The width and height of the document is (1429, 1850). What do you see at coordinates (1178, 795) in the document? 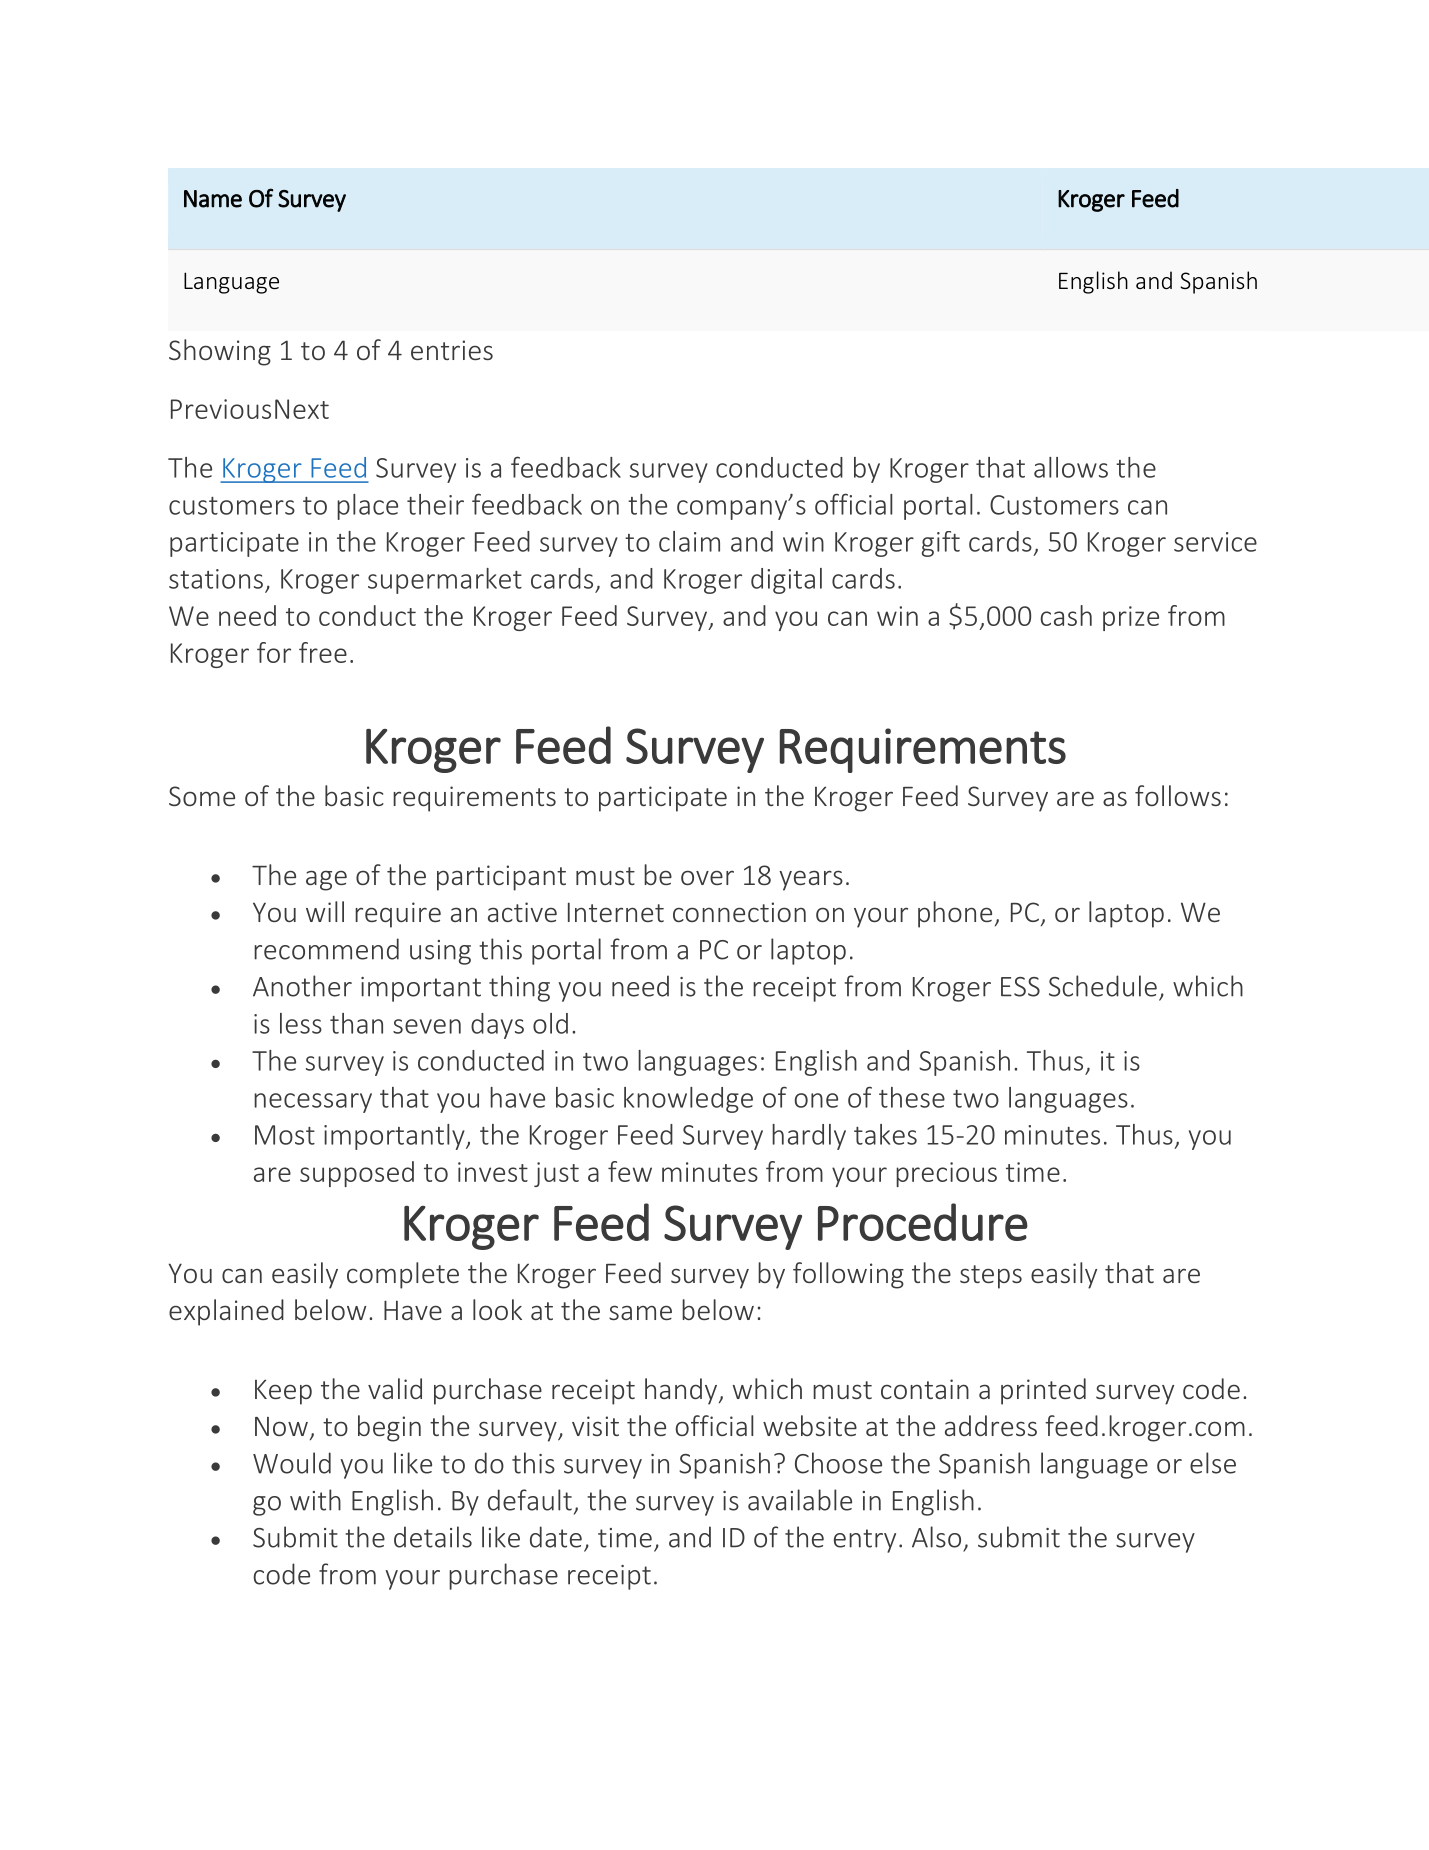
I see `follows` at bounding box center [1178, 795].
